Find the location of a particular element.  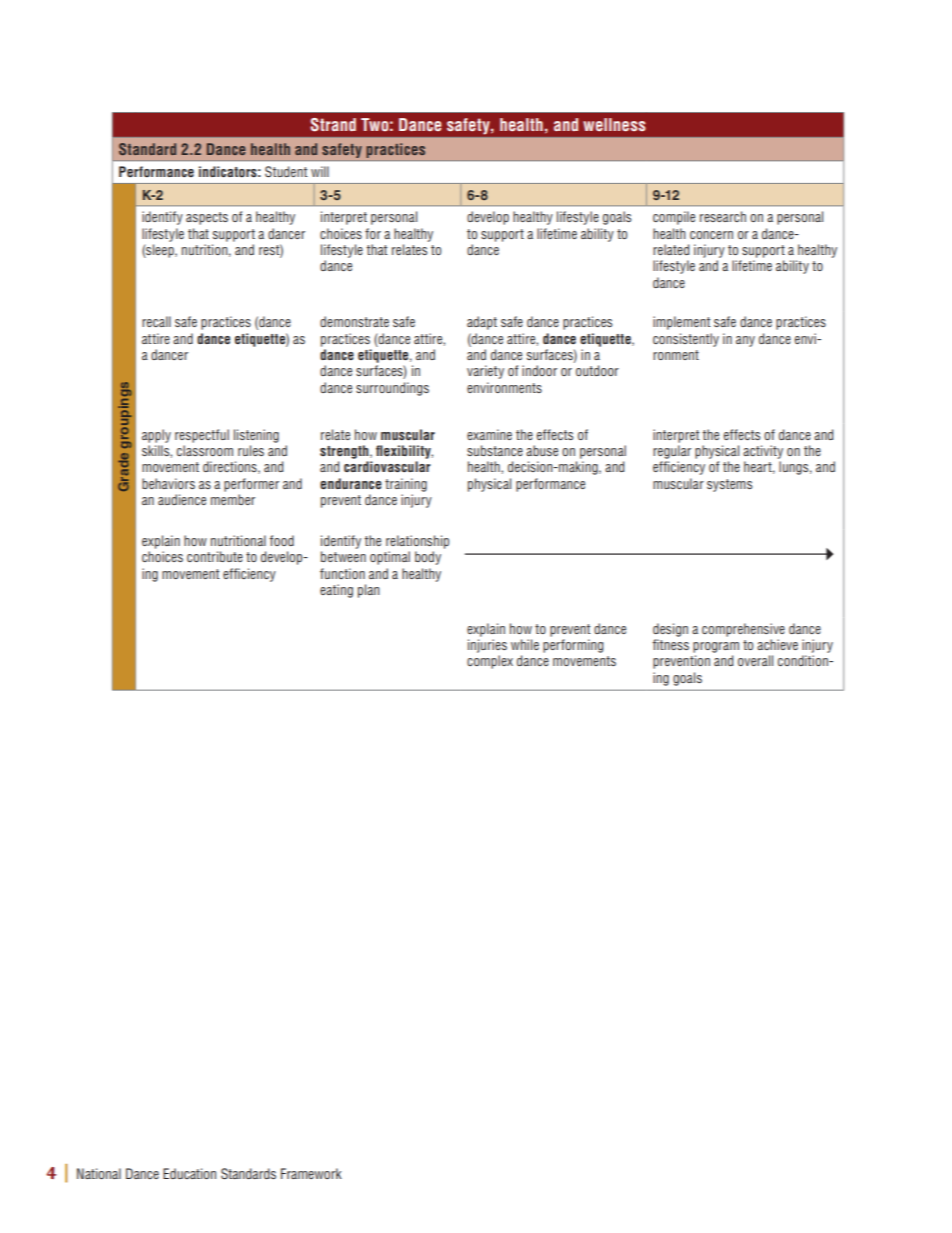

body is located at coordinates (428, 558).
